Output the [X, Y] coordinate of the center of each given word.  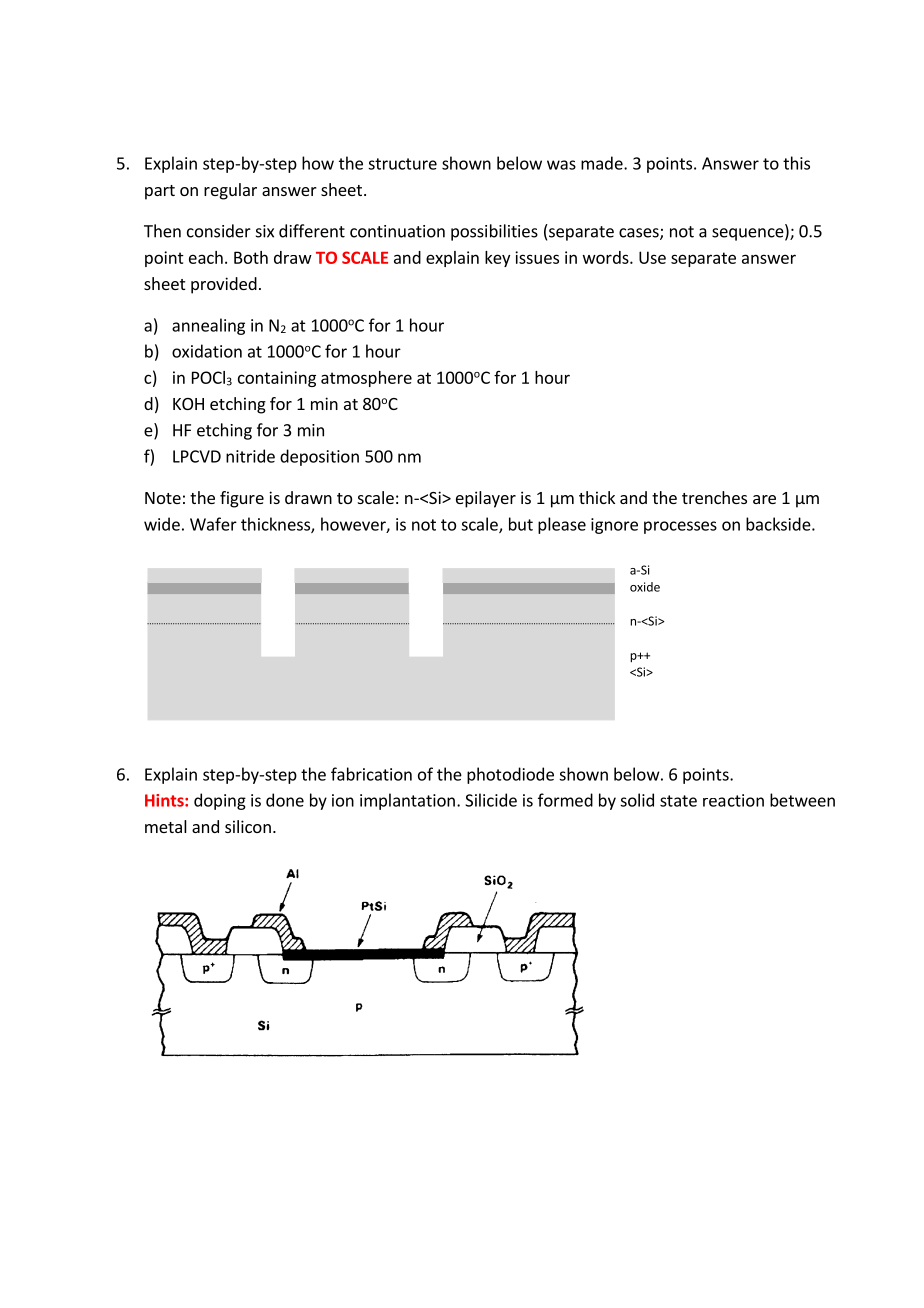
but [521, 524]
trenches [714, 497]
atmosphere [366, 379]
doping [220, 801]
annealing [208, 326]
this [796, 163]
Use [652, 257]
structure [402, 164]
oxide [645, 587]
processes [680, 527]
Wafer [213, 524]
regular [230, 191]
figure [242, 499]
